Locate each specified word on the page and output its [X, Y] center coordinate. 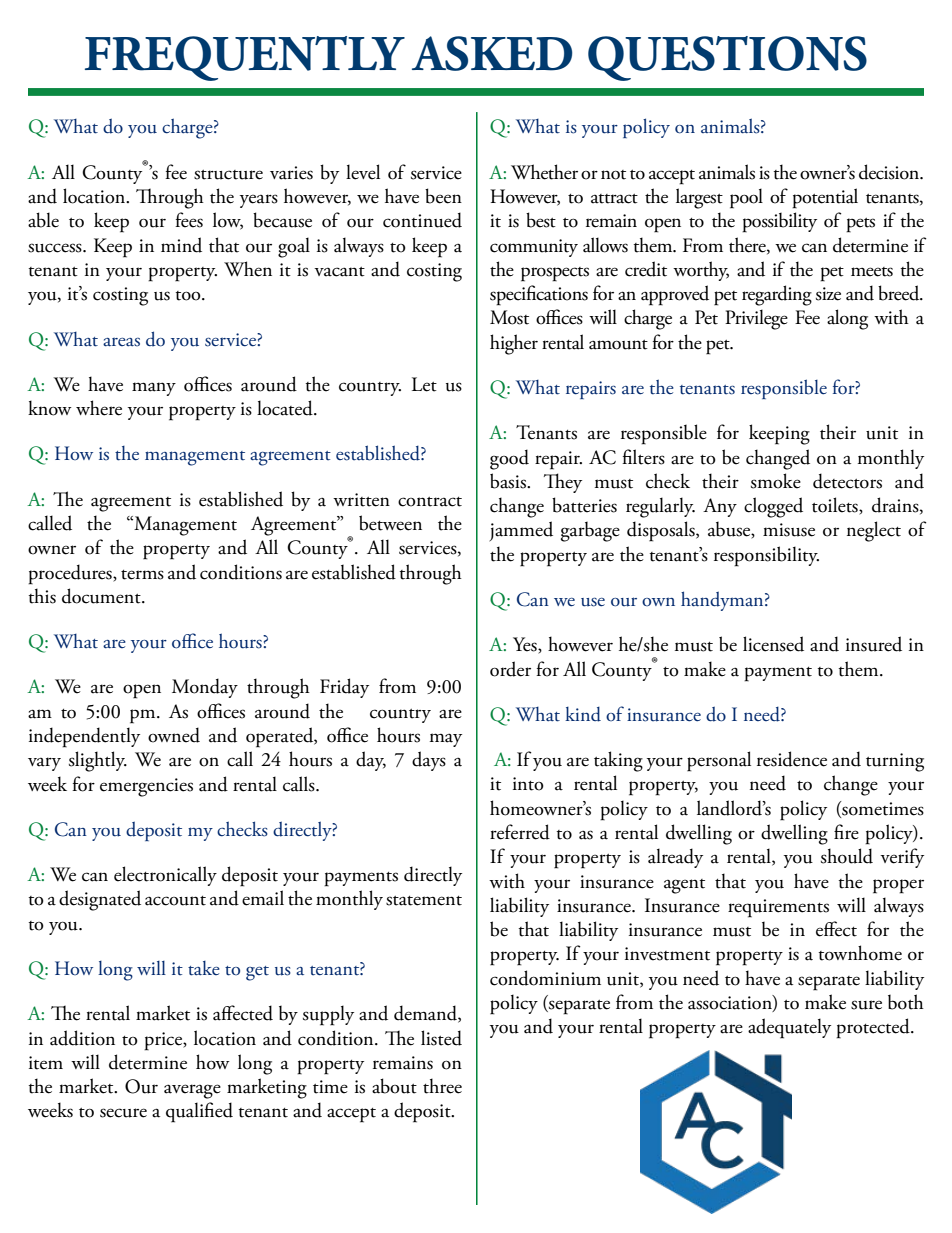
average [192, 1091]
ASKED [492, 53]
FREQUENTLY [245, 58]
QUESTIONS [727, 58]
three [442, 1086]
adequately [789, 1028]
